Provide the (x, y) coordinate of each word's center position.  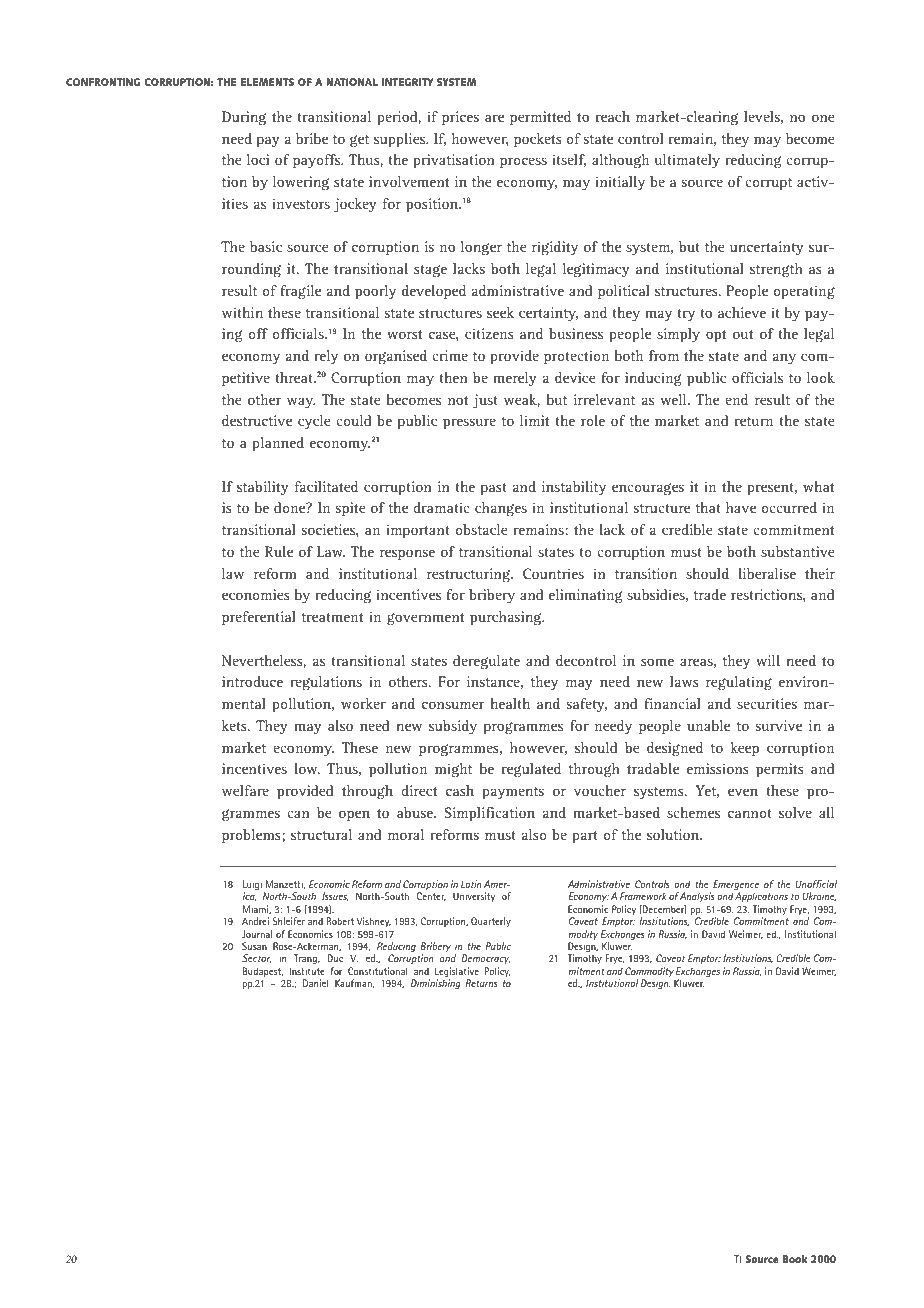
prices (460, 118)
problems (252, 836)
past (493, 489)
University (474, 897)
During (244, 118)
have (741, 507)
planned (278, 444)
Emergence (736, 886)
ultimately (687, 161)
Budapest (263, 972)
